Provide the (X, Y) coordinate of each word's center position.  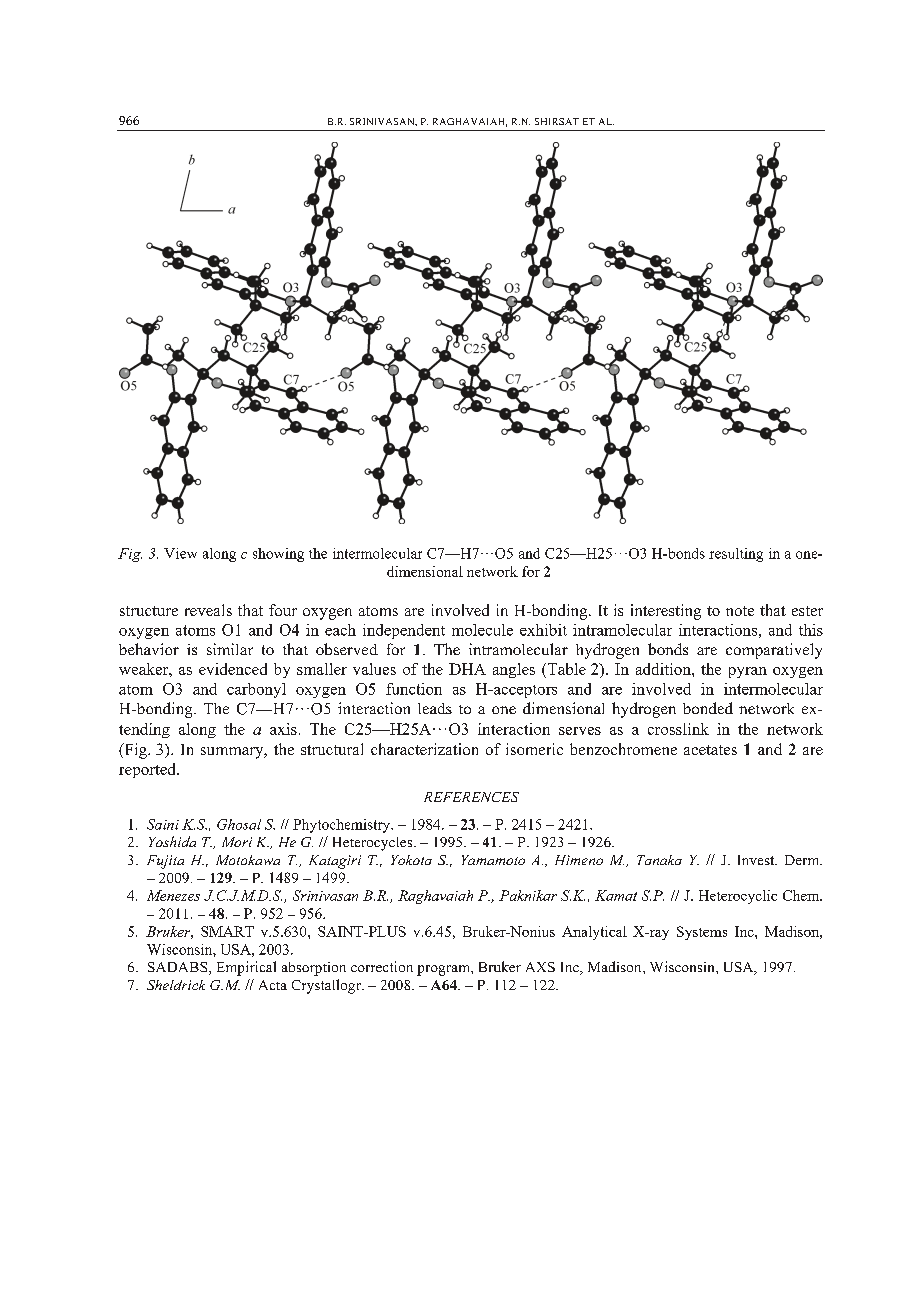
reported (148, 770)
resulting (736, 555)
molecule (482, 630)
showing (278, 555)
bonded (708, 708)
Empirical (246, 968)
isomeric (534, 749)
